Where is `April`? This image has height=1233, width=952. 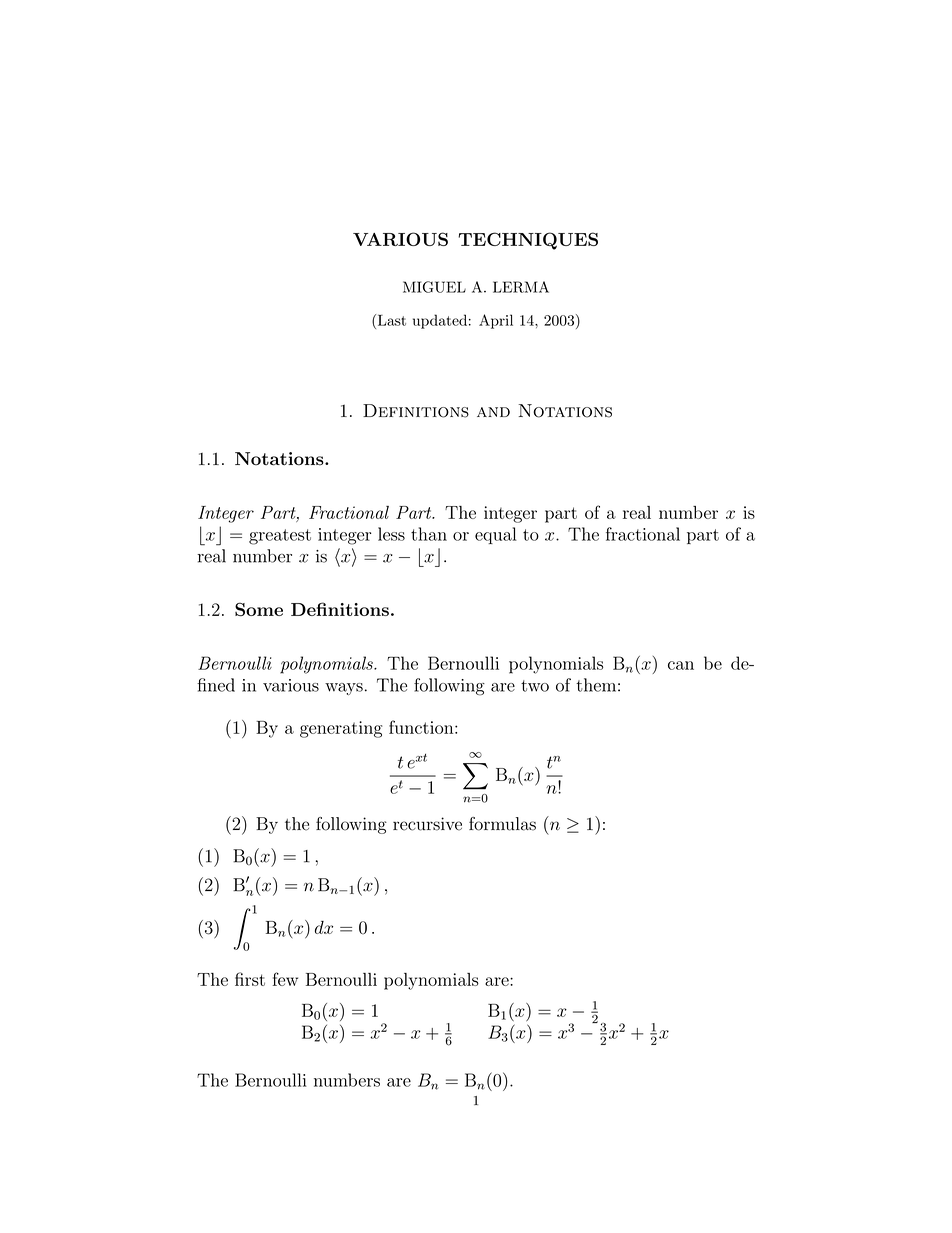
April is located at coordinates (496, 321).
